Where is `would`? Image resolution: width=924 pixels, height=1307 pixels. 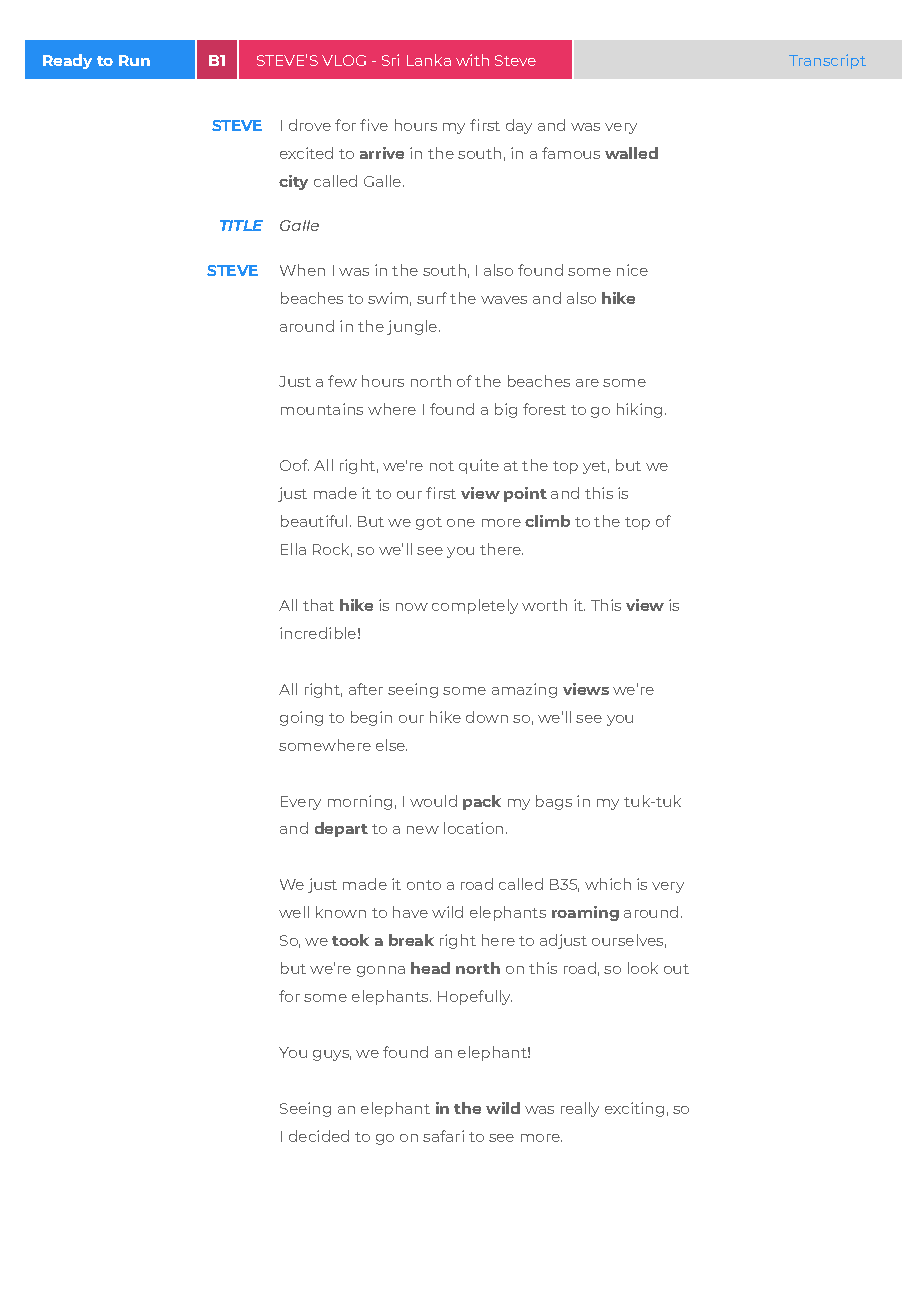 would is located at coordinates (433, 801).
